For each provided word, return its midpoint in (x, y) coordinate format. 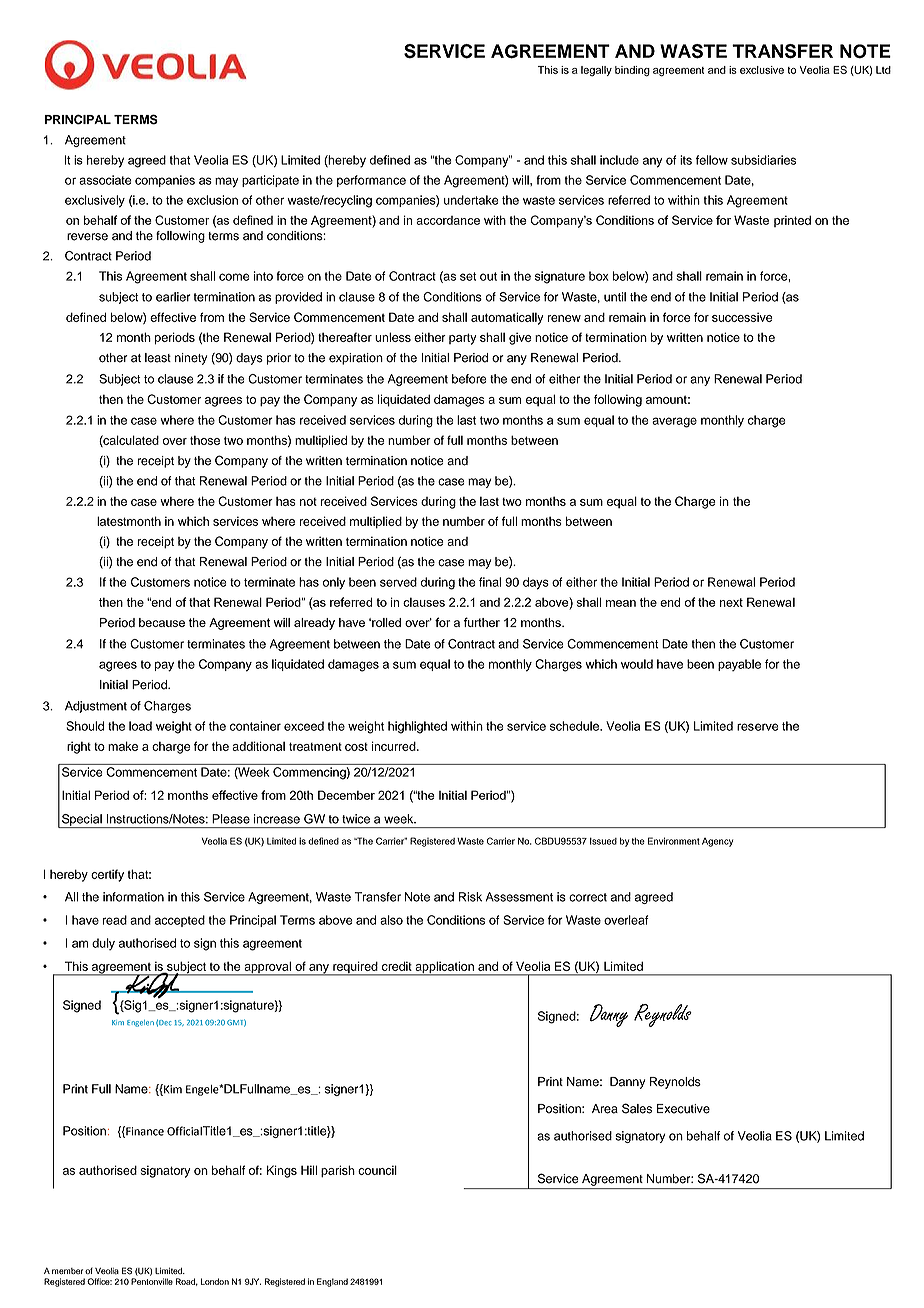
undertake (471, 200)
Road (187, 1282)
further (481, 622)
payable (739, 665)
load (140, 726)
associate (105, 180)
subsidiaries (763, 160)
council (377, 1170)
